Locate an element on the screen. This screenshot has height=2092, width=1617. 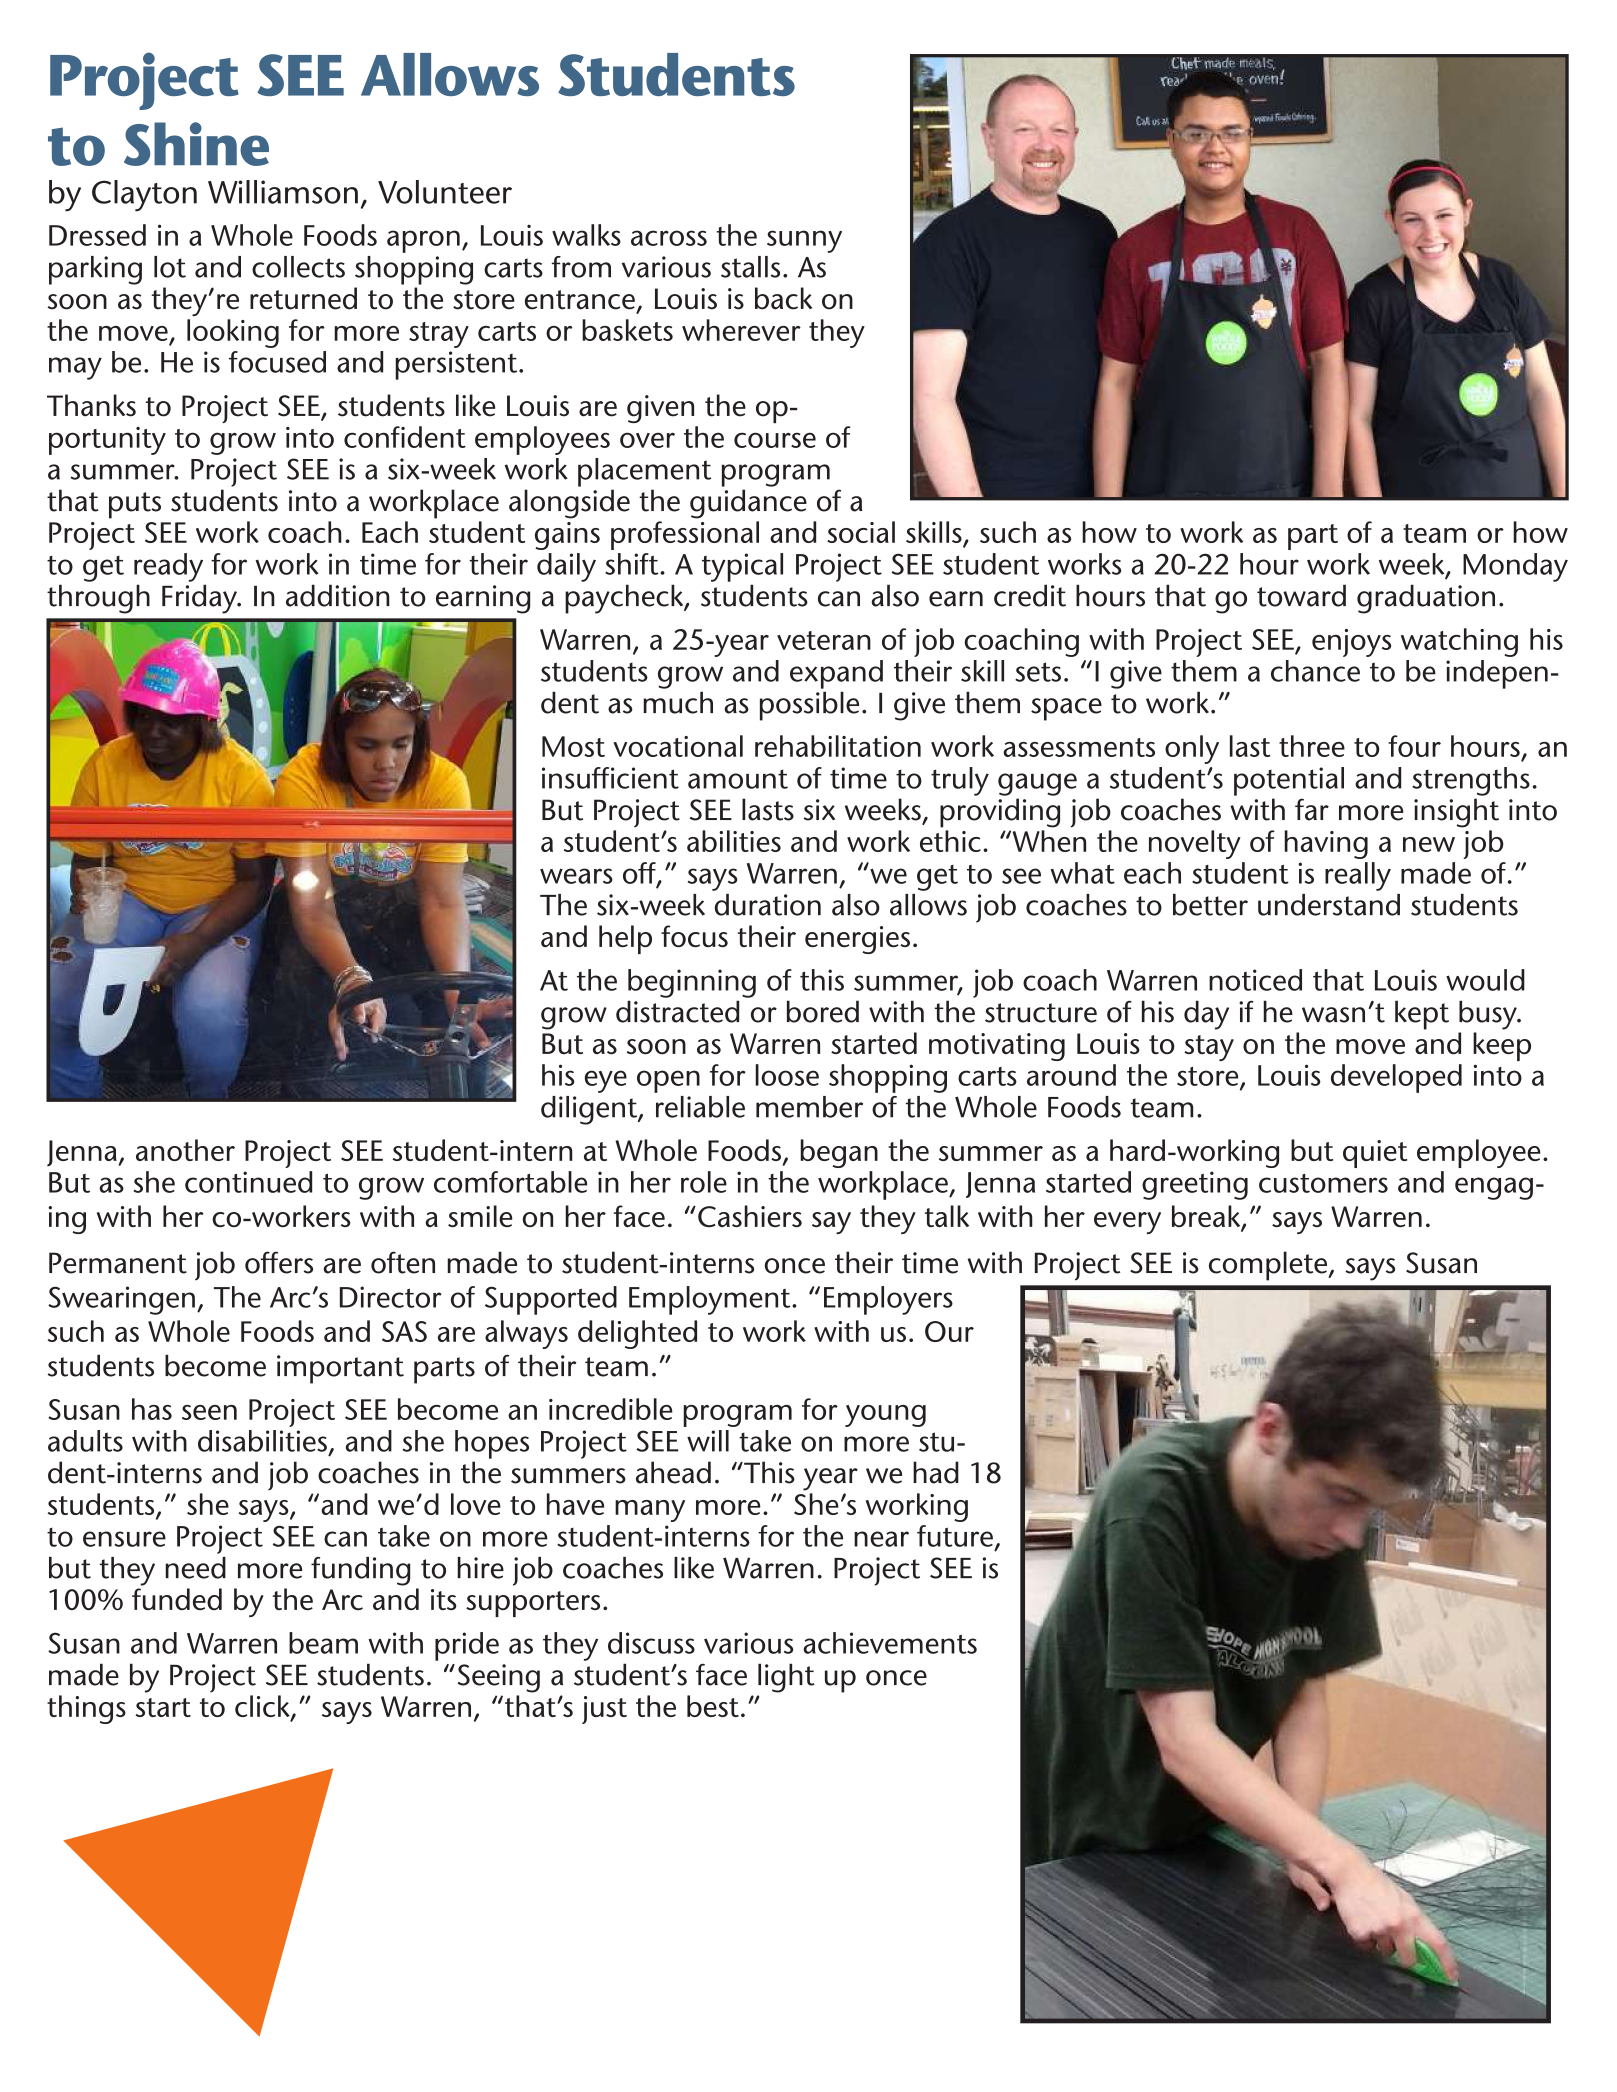
future is located at coordinates (956, 1537).
